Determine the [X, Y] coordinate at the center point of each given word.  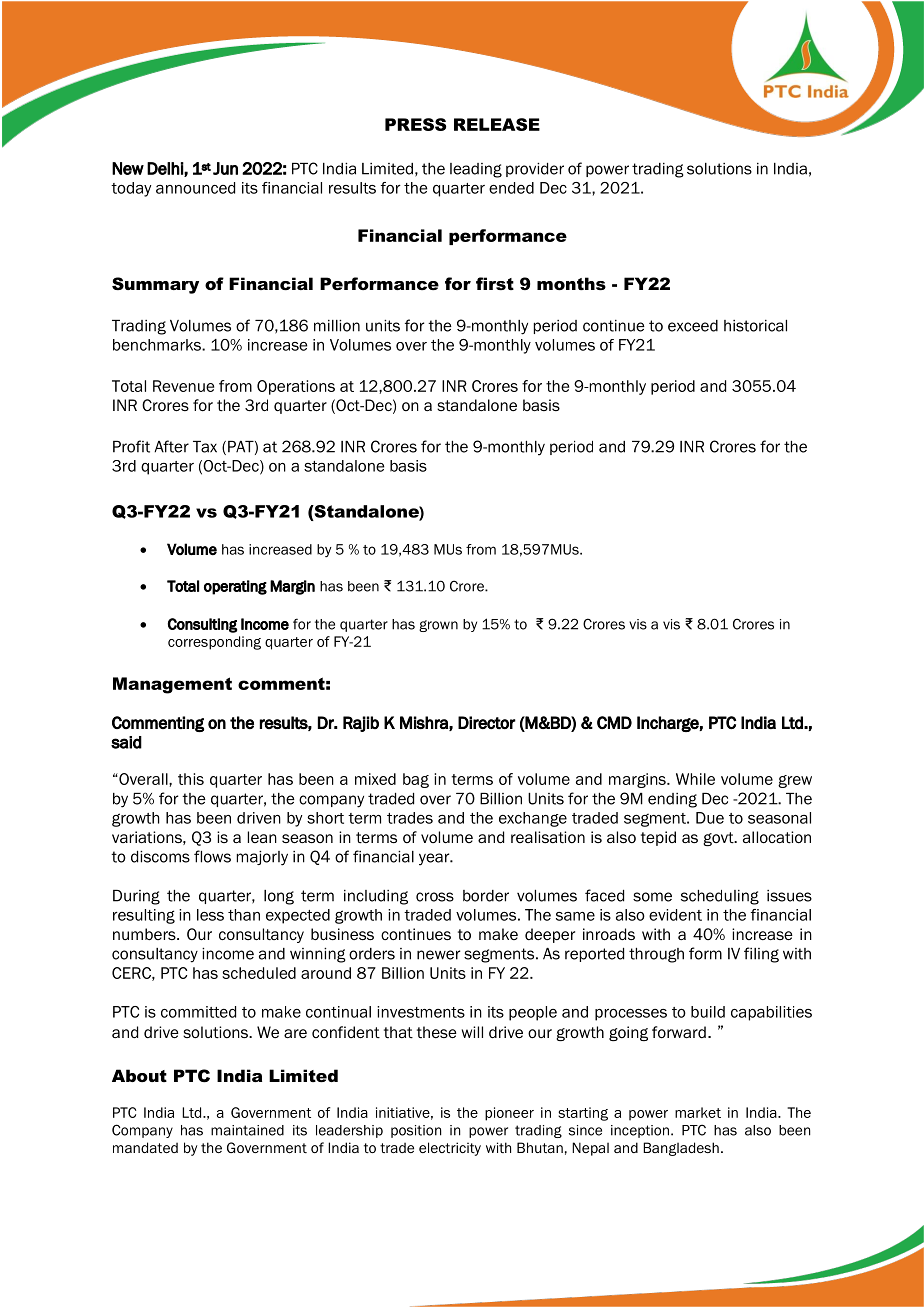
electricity [450, 1149]
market [698, 1112]
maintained [247, 1130]
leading [476, 170]
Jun [225, 168]
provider [535, 170]
